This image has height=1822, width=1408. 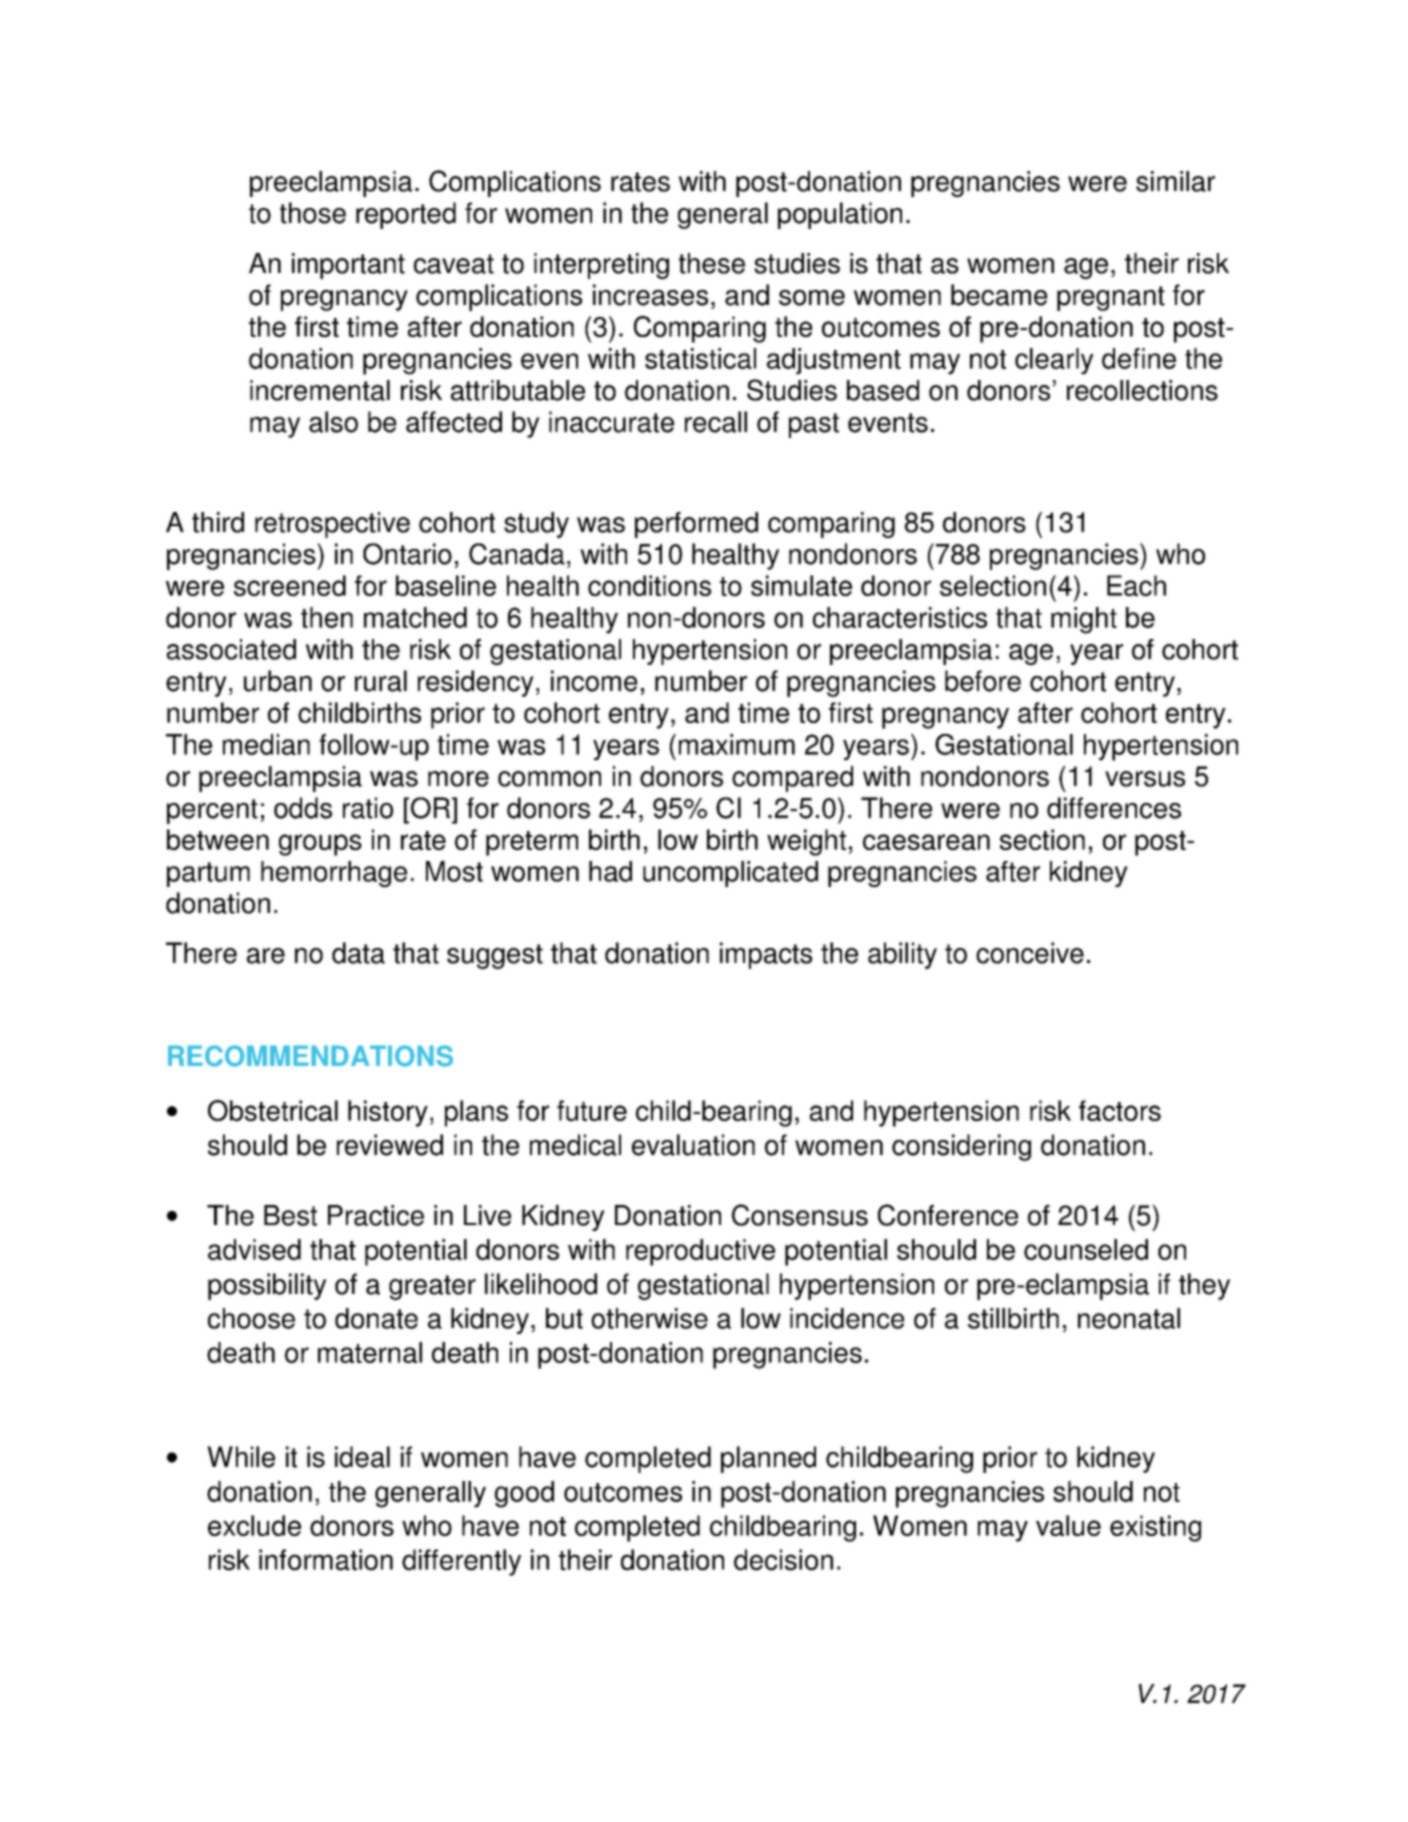 I want to click on impacts, so click(x=766, y=955).
